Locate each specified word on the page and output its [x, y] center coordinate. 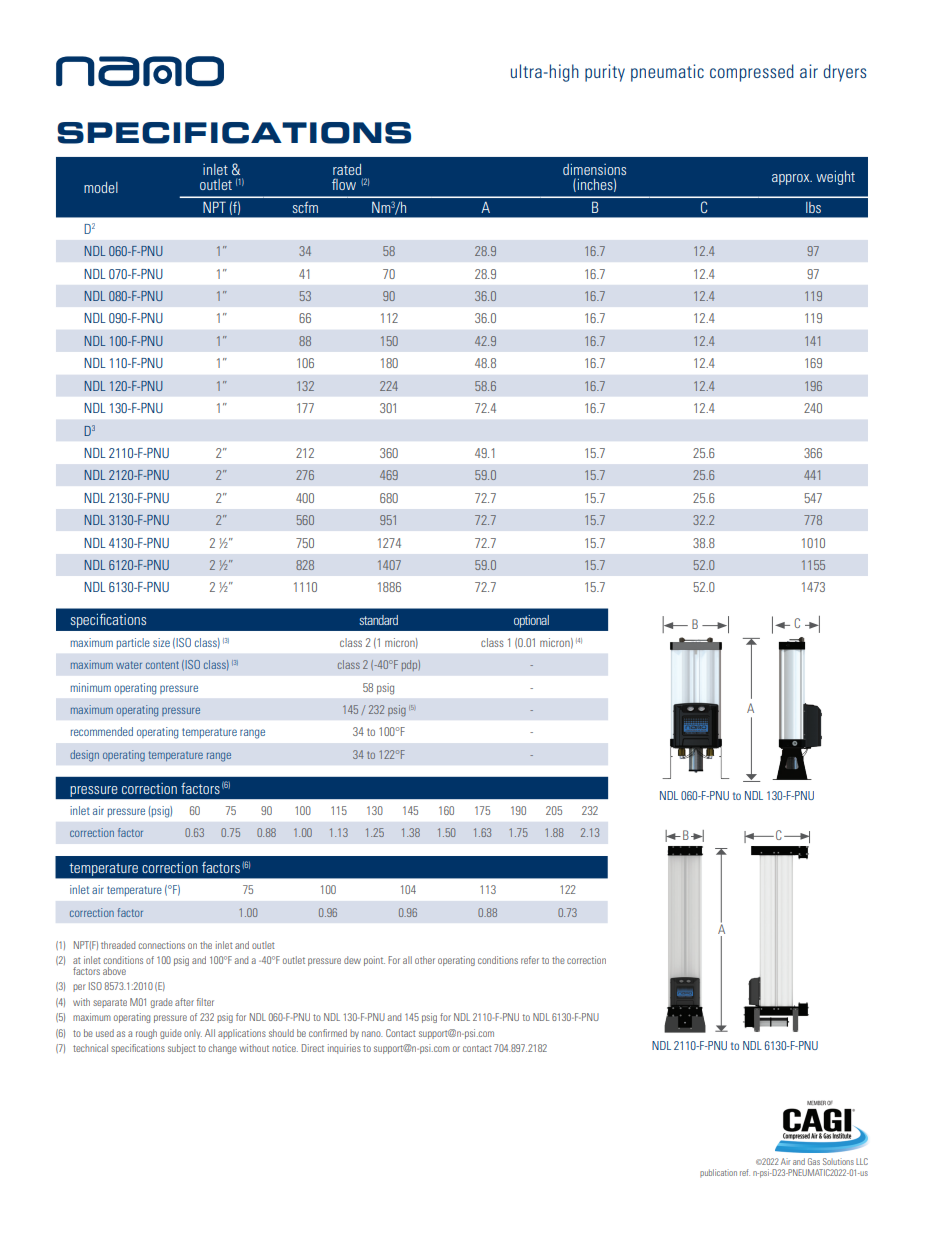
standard [378, 620]
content [162, 665]
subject [182, 1049]
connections [161, 945]
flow [344, 184]
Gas [814, 1161]
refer [530, 960]
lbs [813, 207]
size [161, 642]
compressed [752, 73]
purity [605, 73]
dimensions [594, 169]
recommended [102, 731]
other [425, 960]
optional [531, 621]
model [101, 187]
